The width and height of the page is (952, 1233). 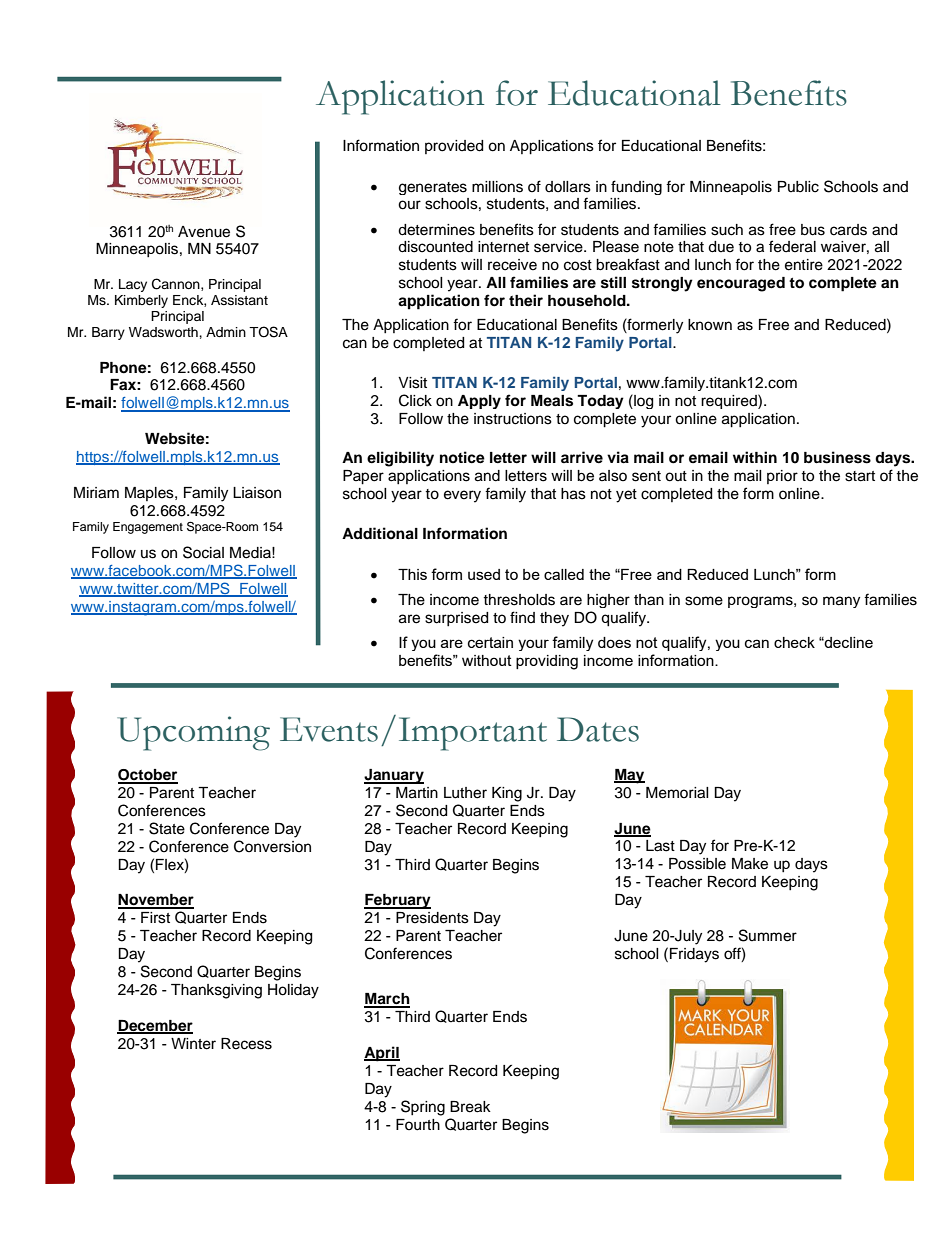 I want to click on Winter, so click(x=193, y=1044).
